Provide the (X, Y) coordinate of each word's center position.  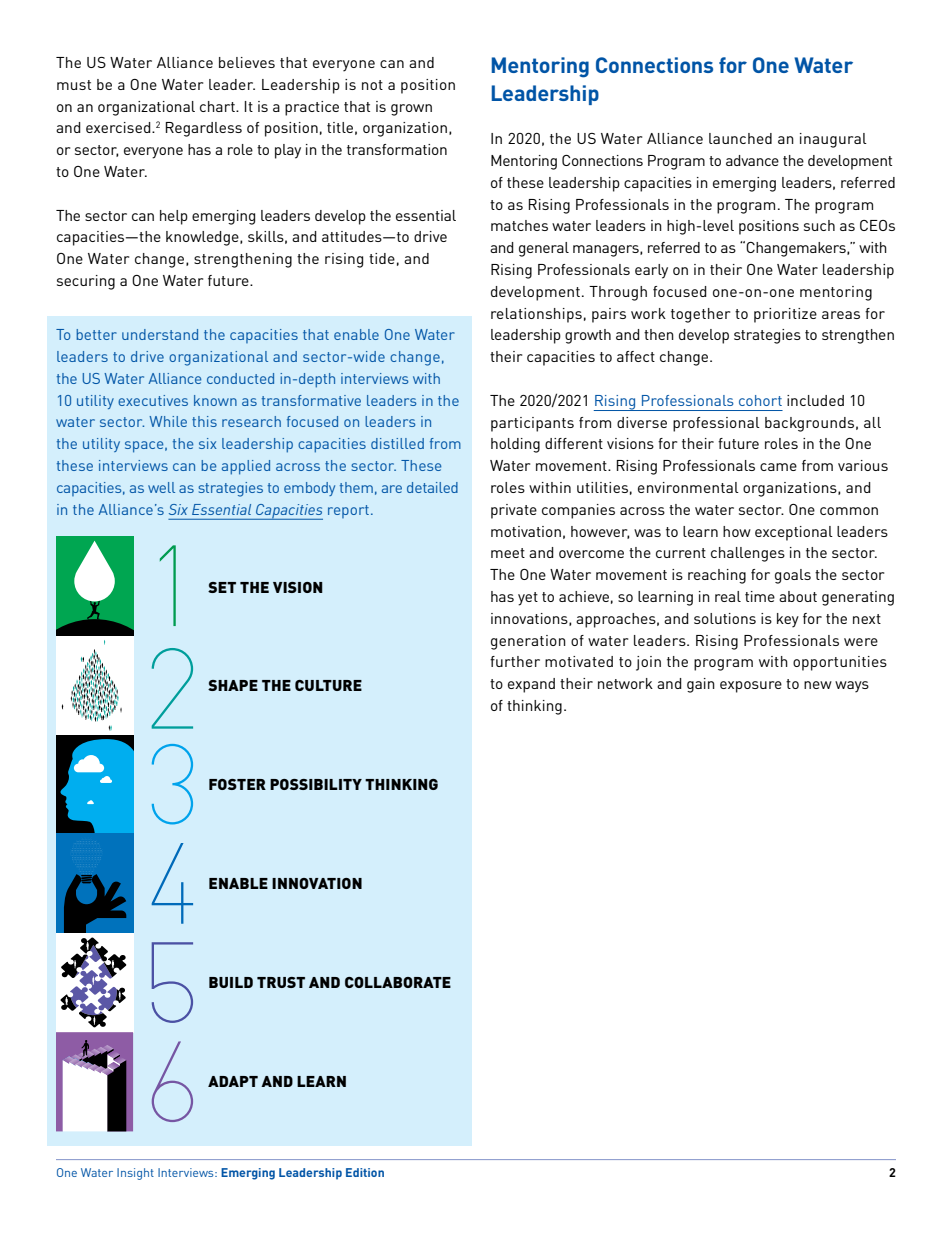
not (372, 85)
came (778, 467)
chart (218, 106)
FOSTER (237, 784)
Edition (365, 1172)
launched (740, 138)
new (818, 685)
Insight (135, 1174)
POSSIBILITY (316, 784)
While (168, 421)
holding (515, 445)
